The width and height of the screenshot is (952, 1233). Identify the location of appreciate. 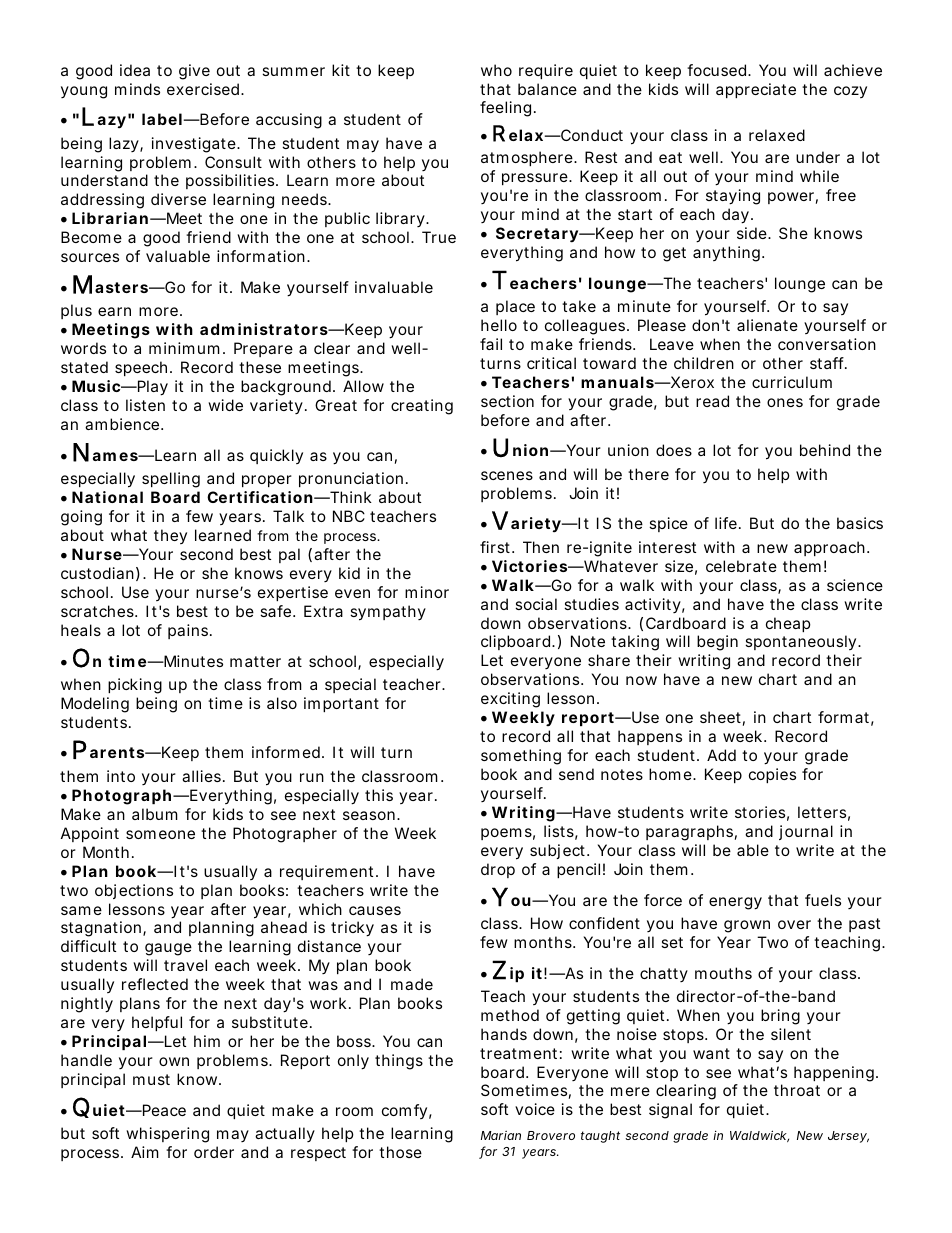
(756, 90).
